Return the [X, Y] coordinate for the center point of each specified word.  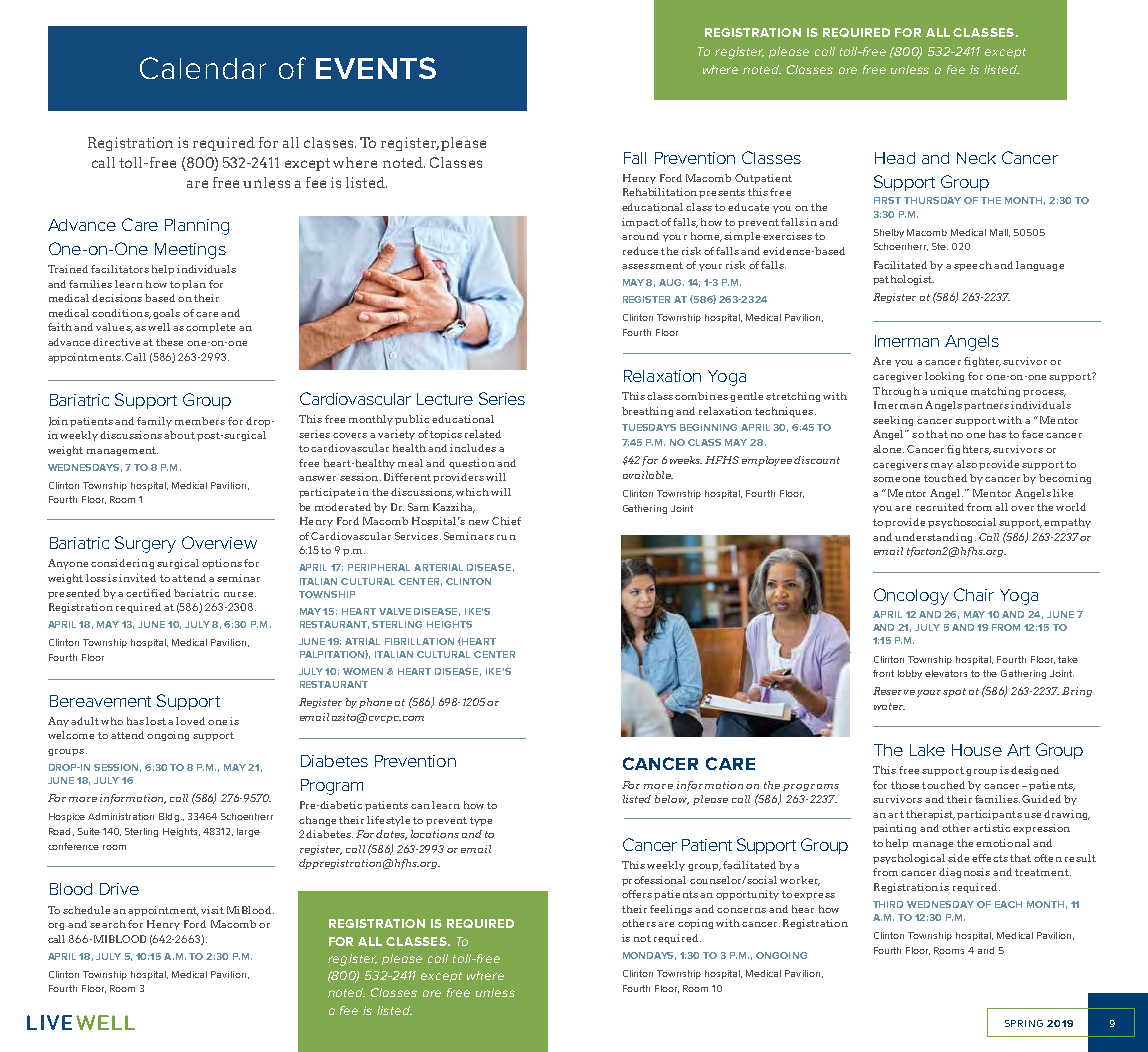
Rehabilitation [660, 192]
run [506, 537]
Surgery [145, 544]
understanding [933, 538]
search [108, 924]
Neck [976, 158]
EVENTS [376, 68]
